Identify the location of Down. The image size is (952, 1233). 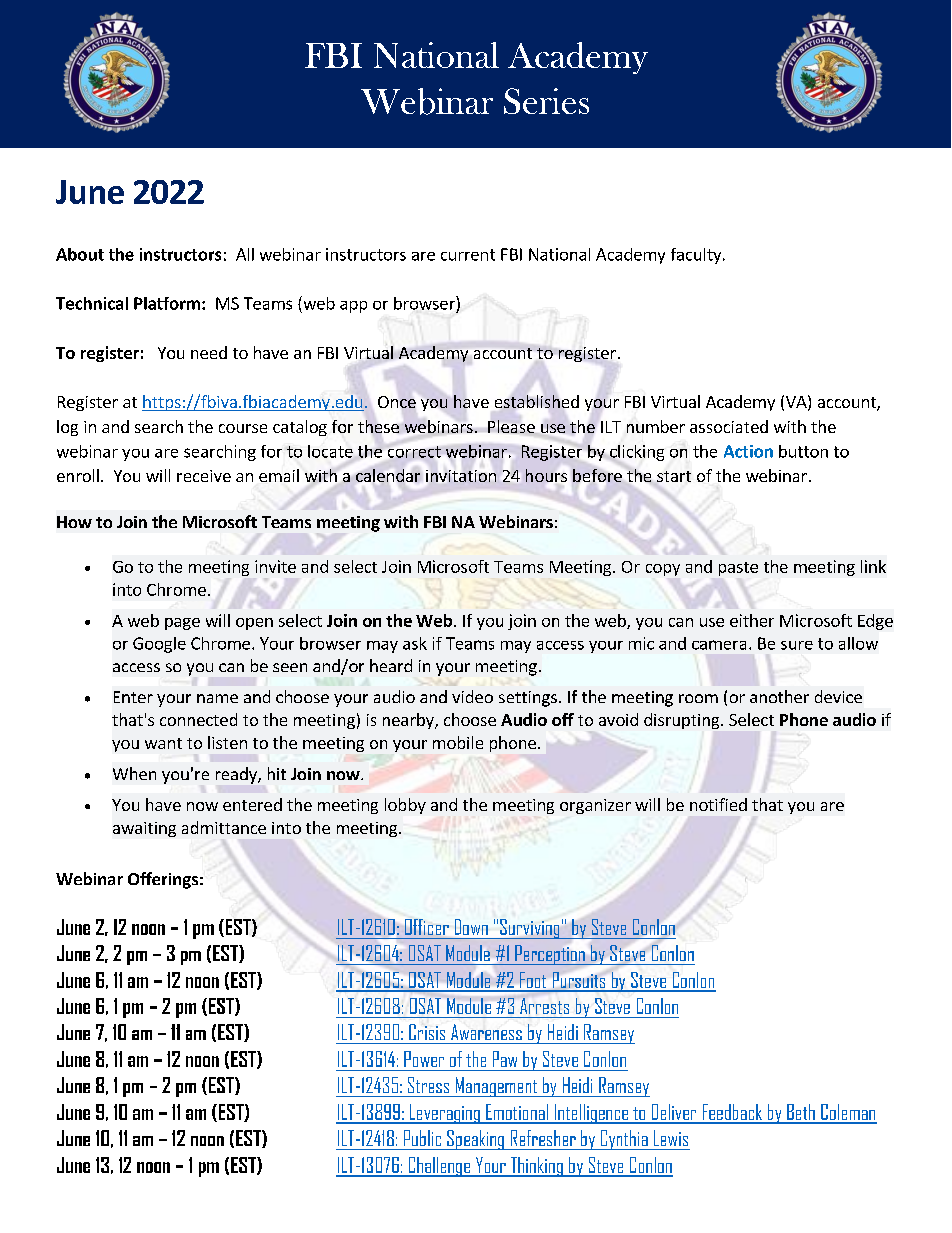
(471, 927).
